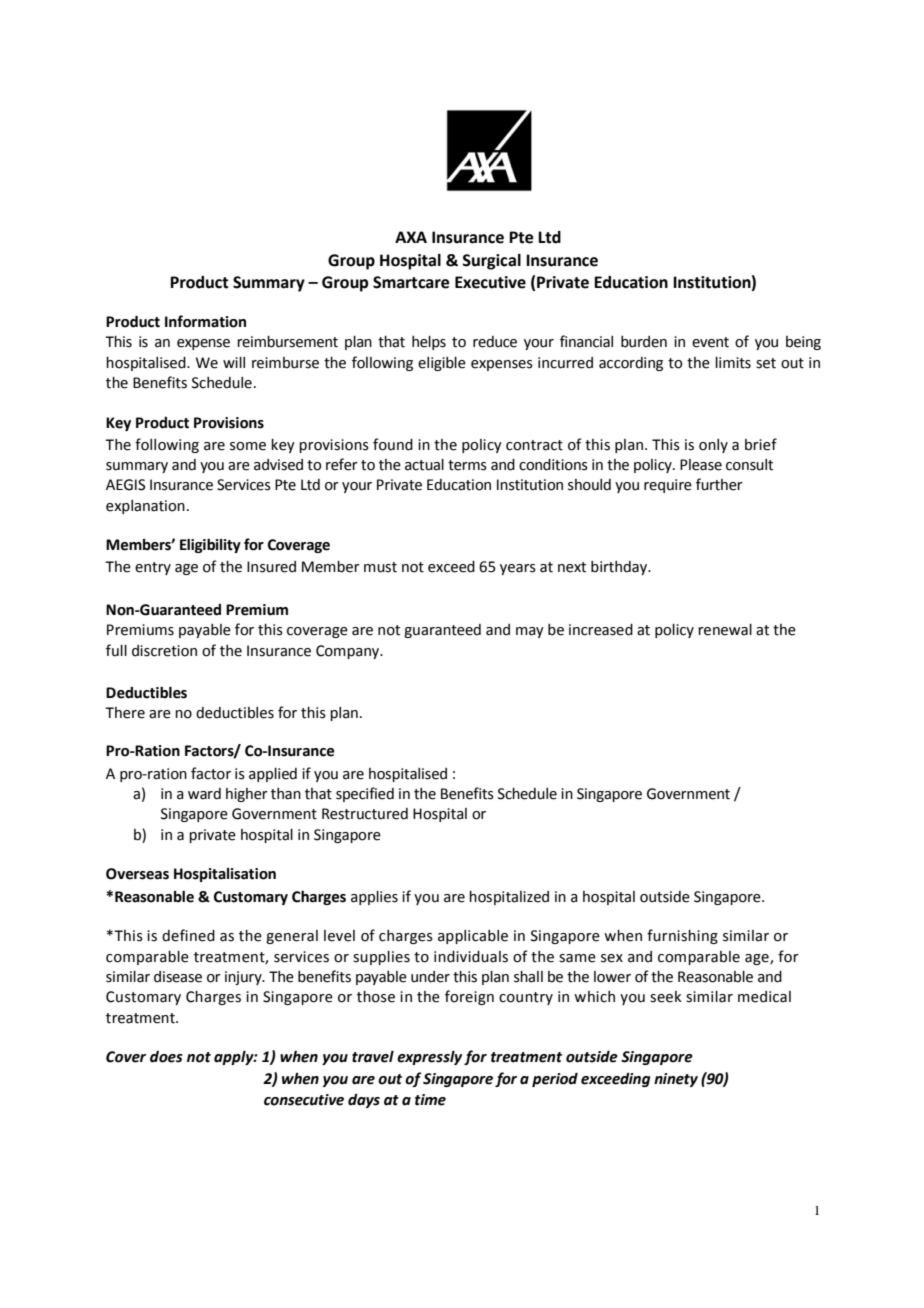  What do you see at coordinates (365, 814) in the document?
I see `Restructured` at bounding box center [365, 814].
